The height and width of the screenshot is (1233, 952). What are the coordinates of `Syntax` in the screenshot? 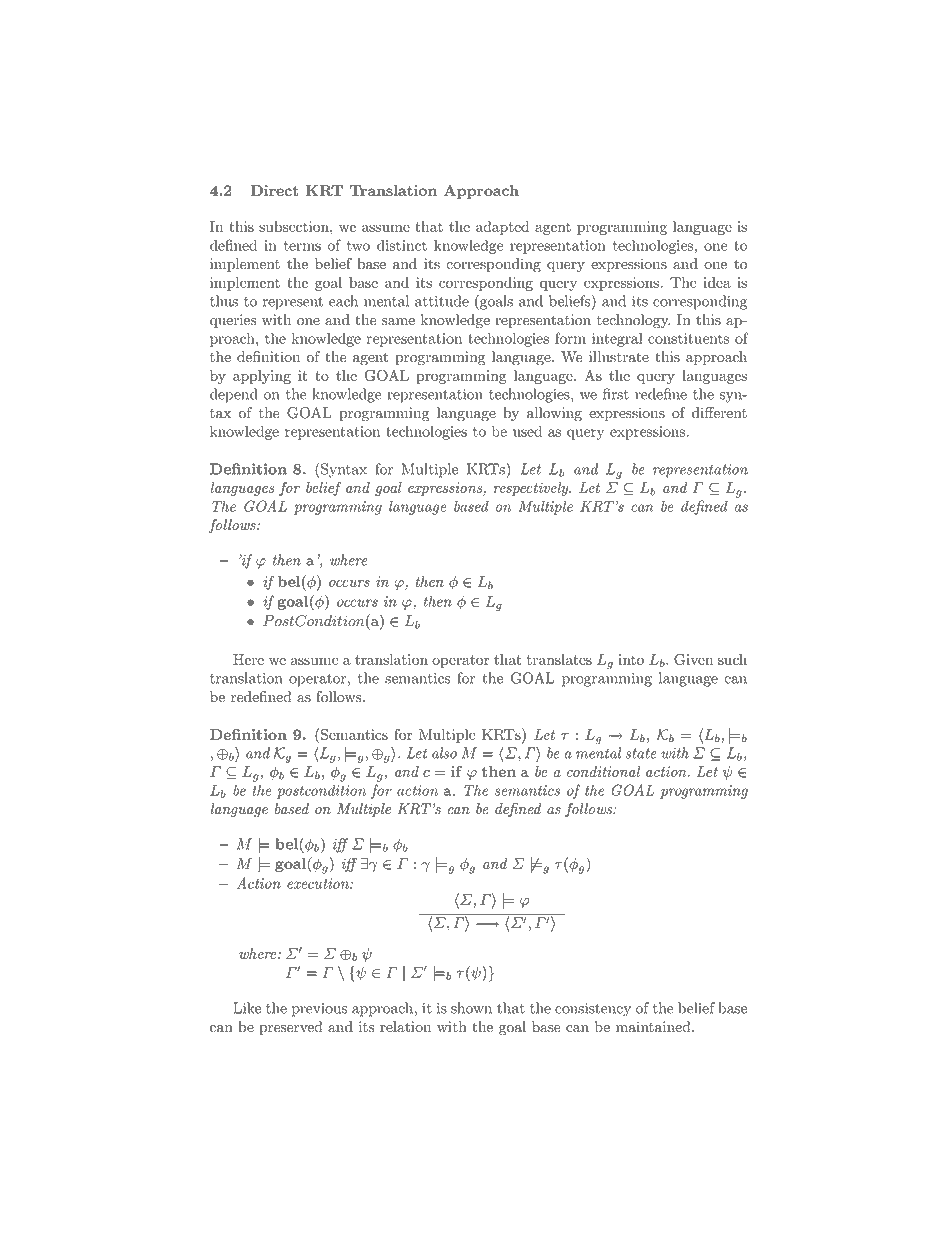 It's located at (344, 470).
